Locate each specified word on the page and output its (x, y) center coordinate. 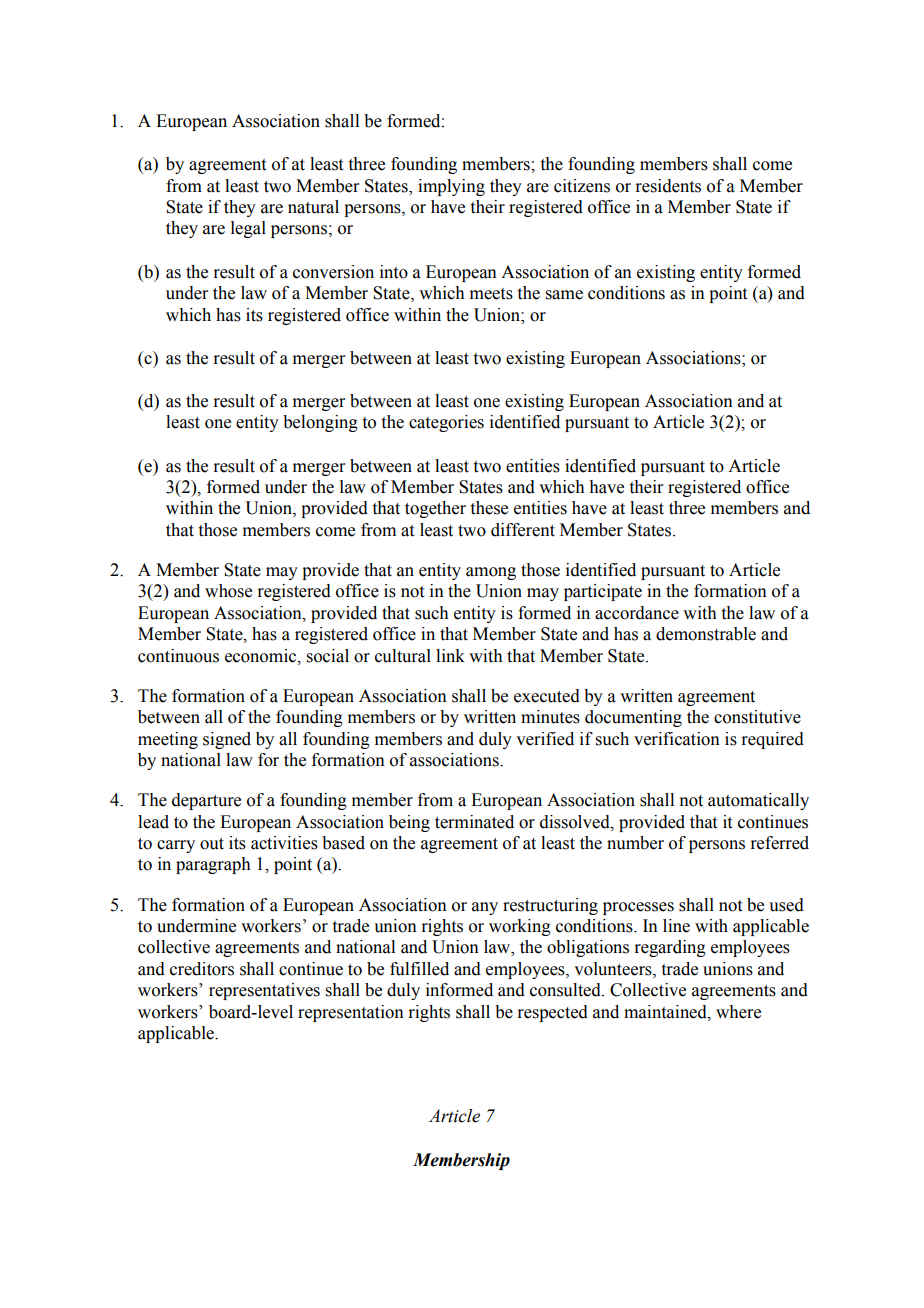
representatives (264, 991)
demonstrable (706, 634)
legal (248, 229)
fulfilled (419, 969)
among (491, 573)
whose (228, 591)
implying (451, 187)
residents (668, 186)
